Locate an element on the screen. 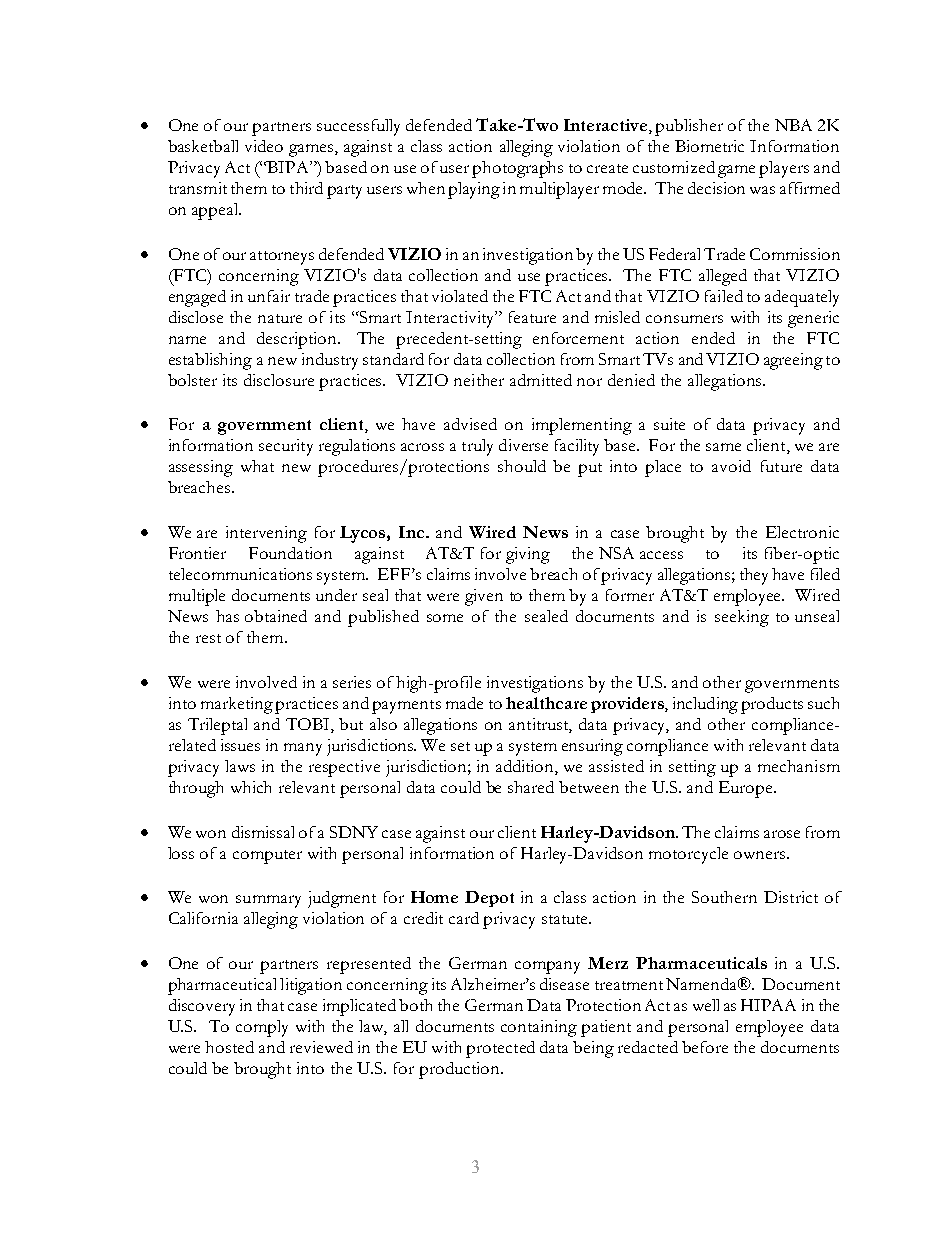 Image resolution: width=952 pixels, height=1233 pixels. obtained is located at coordinates (276, 616).
